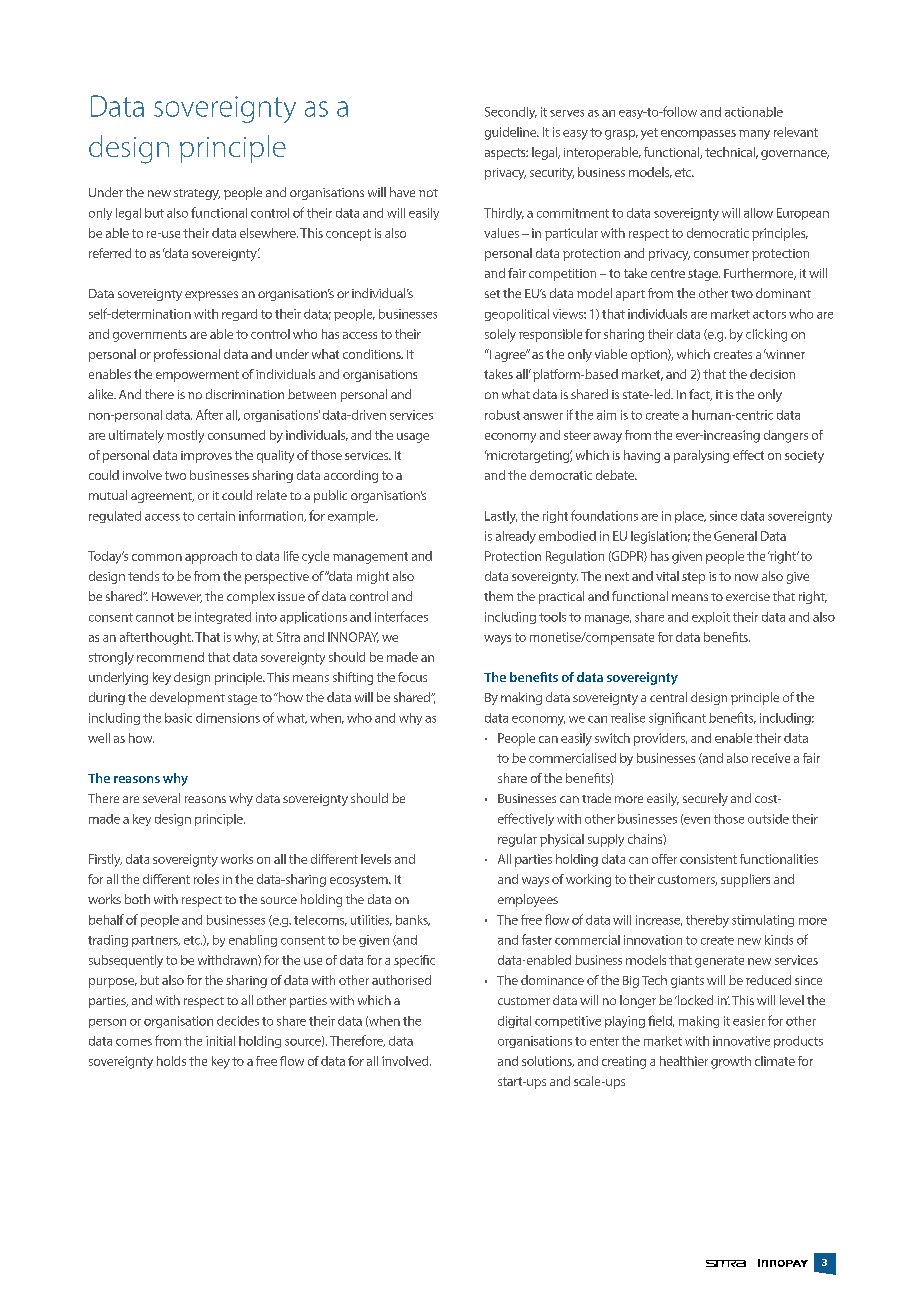 The width and height of the image is (924, 1308). What do you see at coordinates (187, 355) in the image?
I see `professional` at bounding box center [187, 355].
